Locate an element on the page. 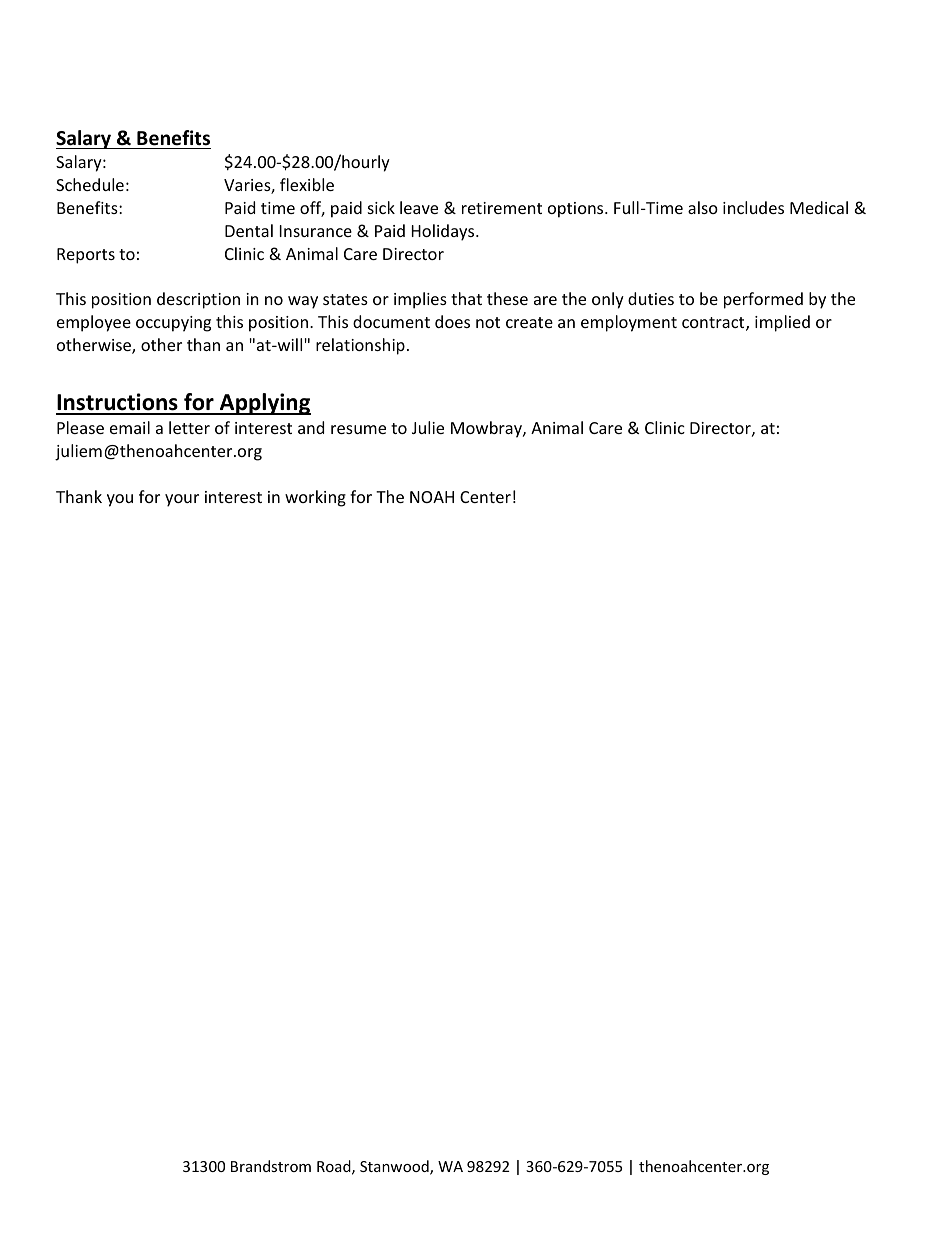  description is located at coordinates (198, 300).
